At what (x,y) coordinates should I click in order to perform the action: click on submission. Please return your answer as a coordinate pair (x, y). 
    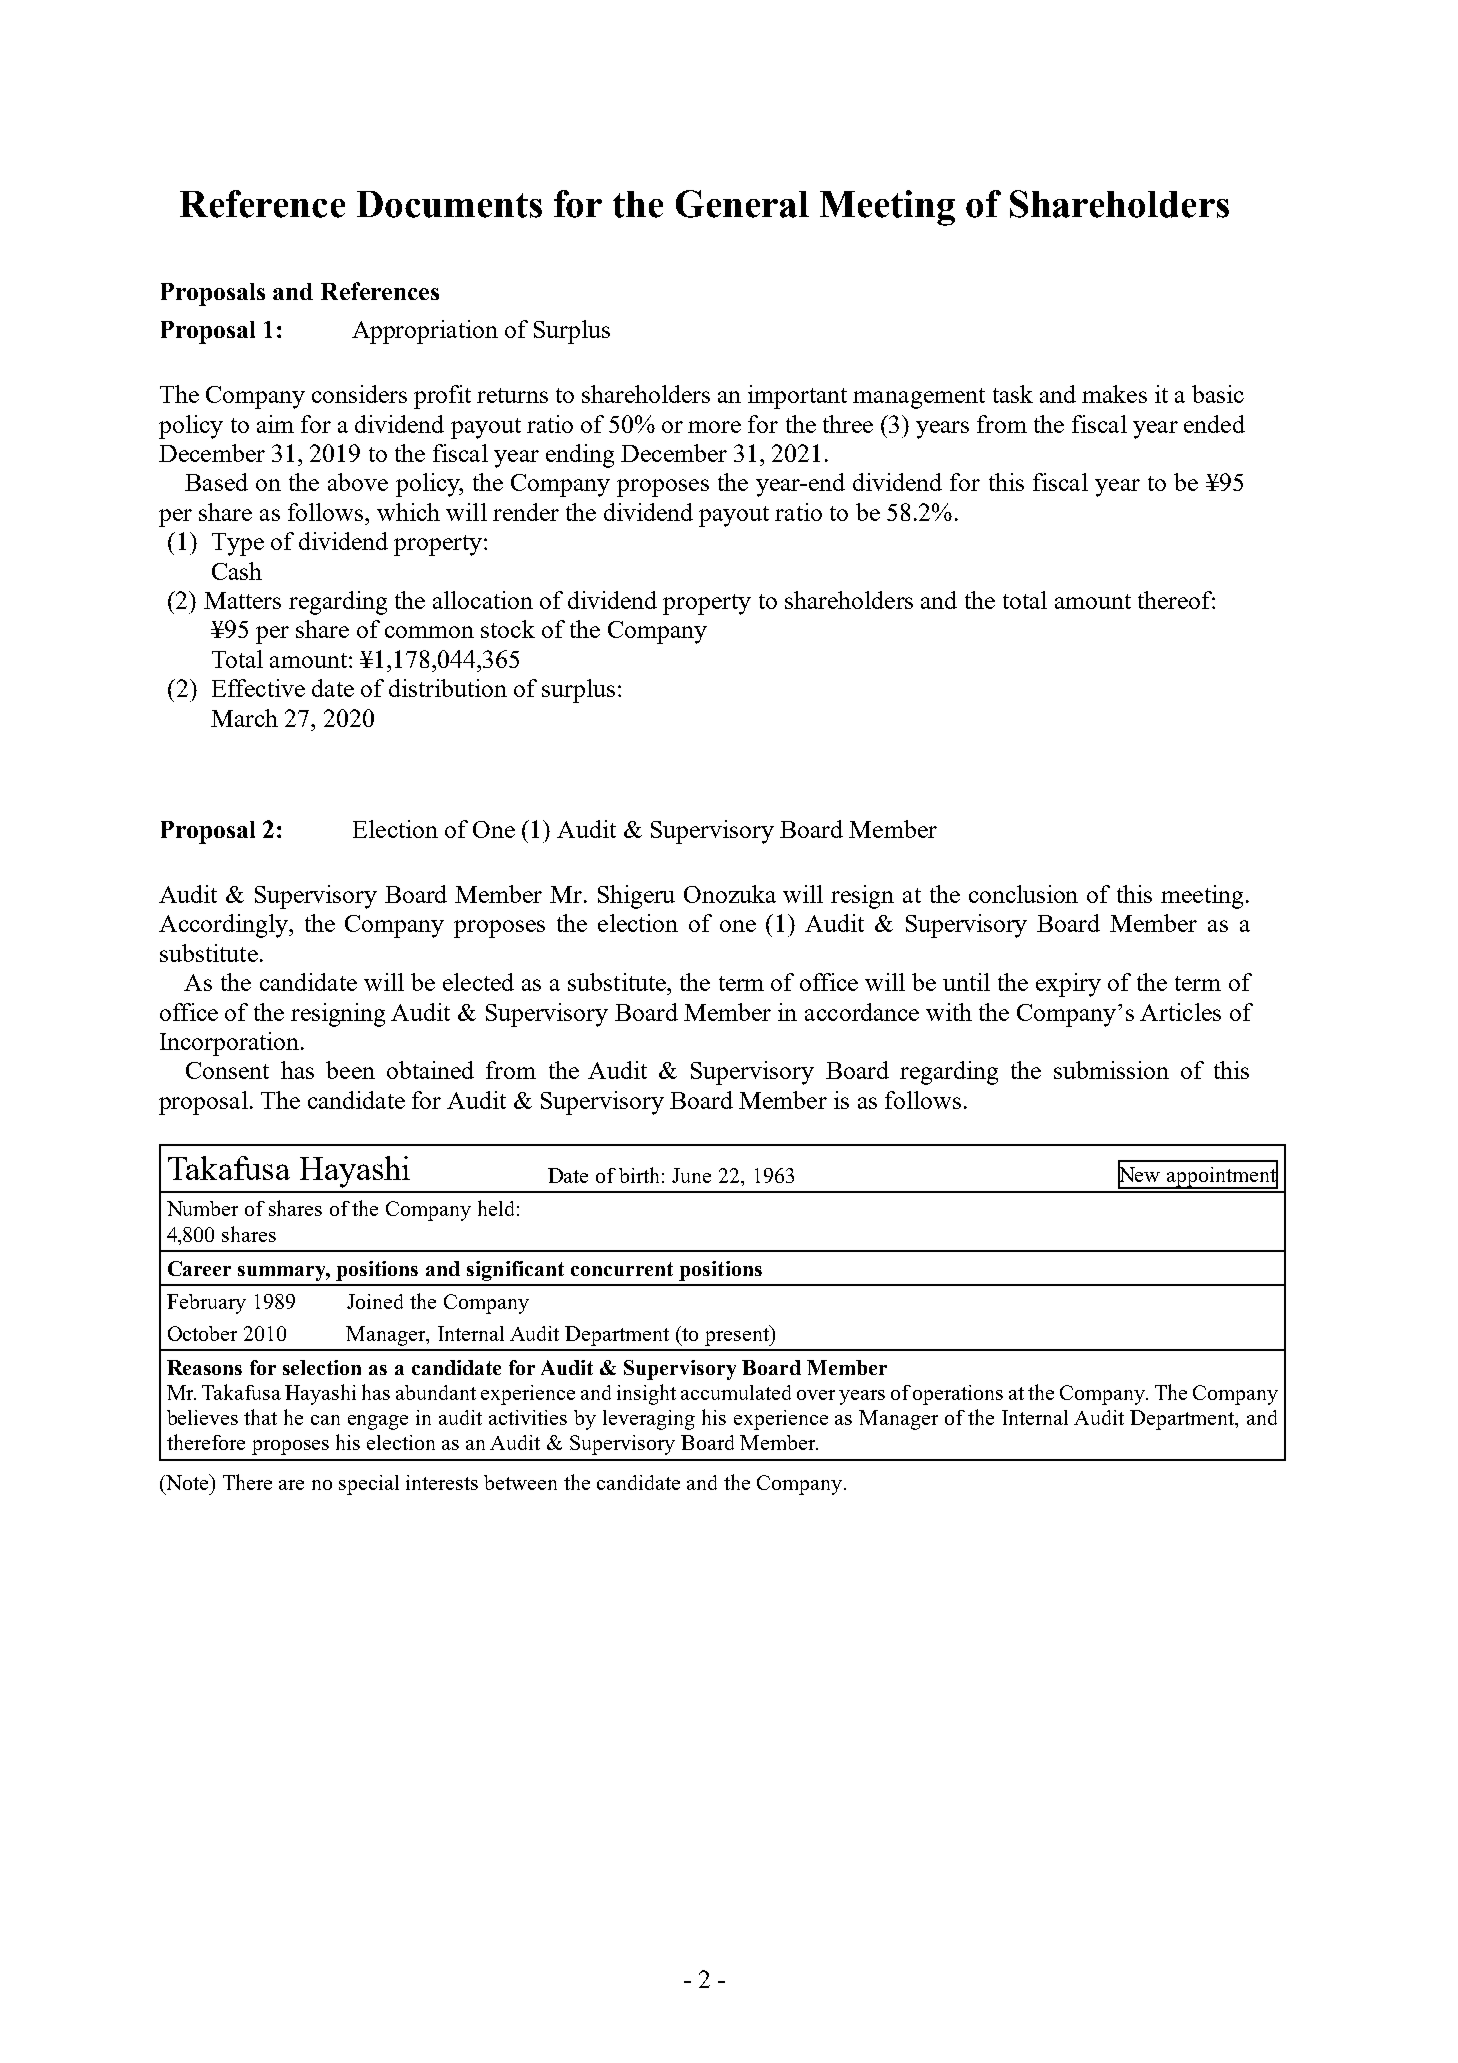
    Looking at the image, I should click on (1111, 1070).
